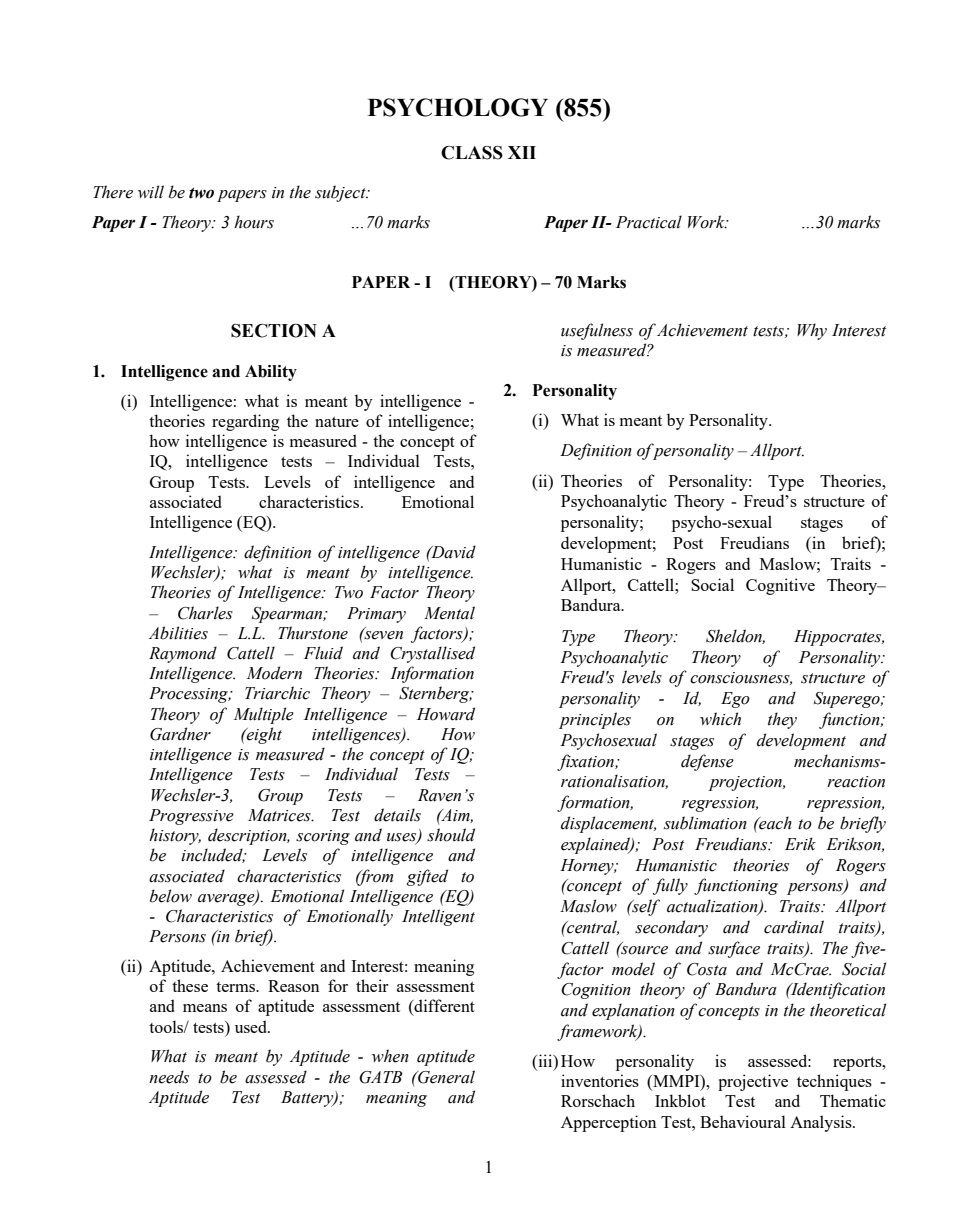 This document has height=1232, width=978. I want to click on Mental, so click(449, 613).
